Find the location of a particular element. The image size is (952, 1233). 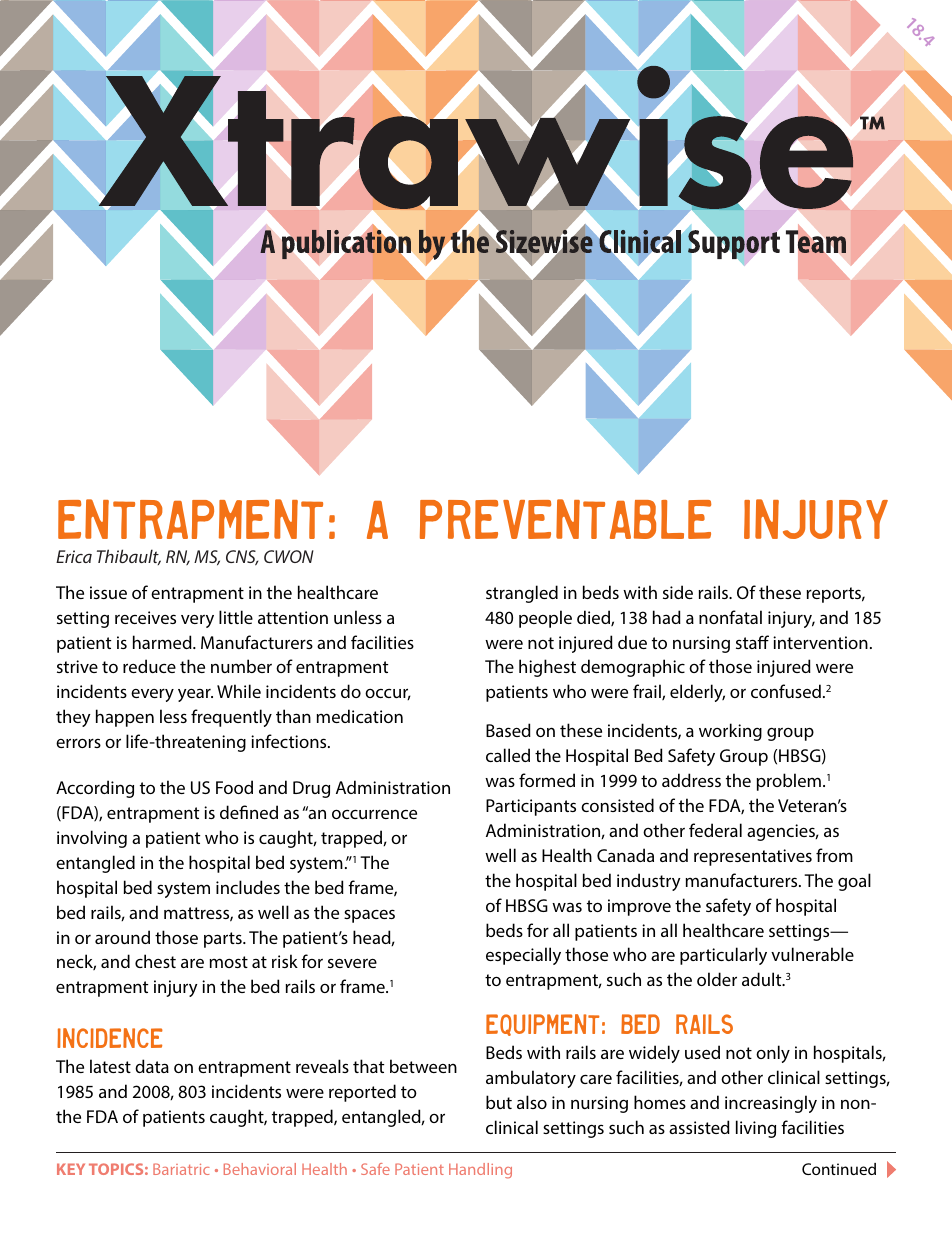

working is located at coordinates (730, 732).
